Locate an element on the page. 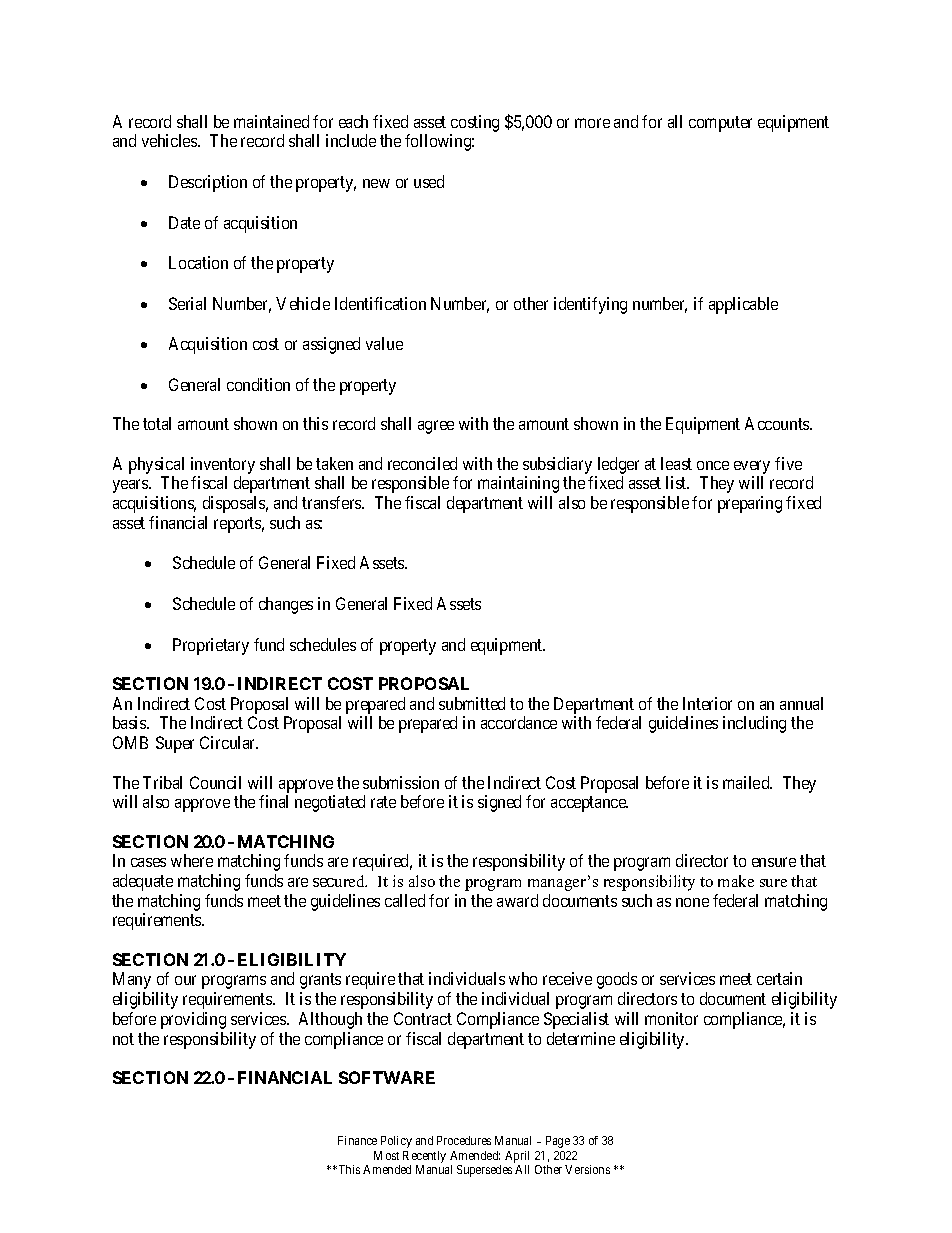 The image size is (952, 1233). submission is located at coordinates (401, 782).
